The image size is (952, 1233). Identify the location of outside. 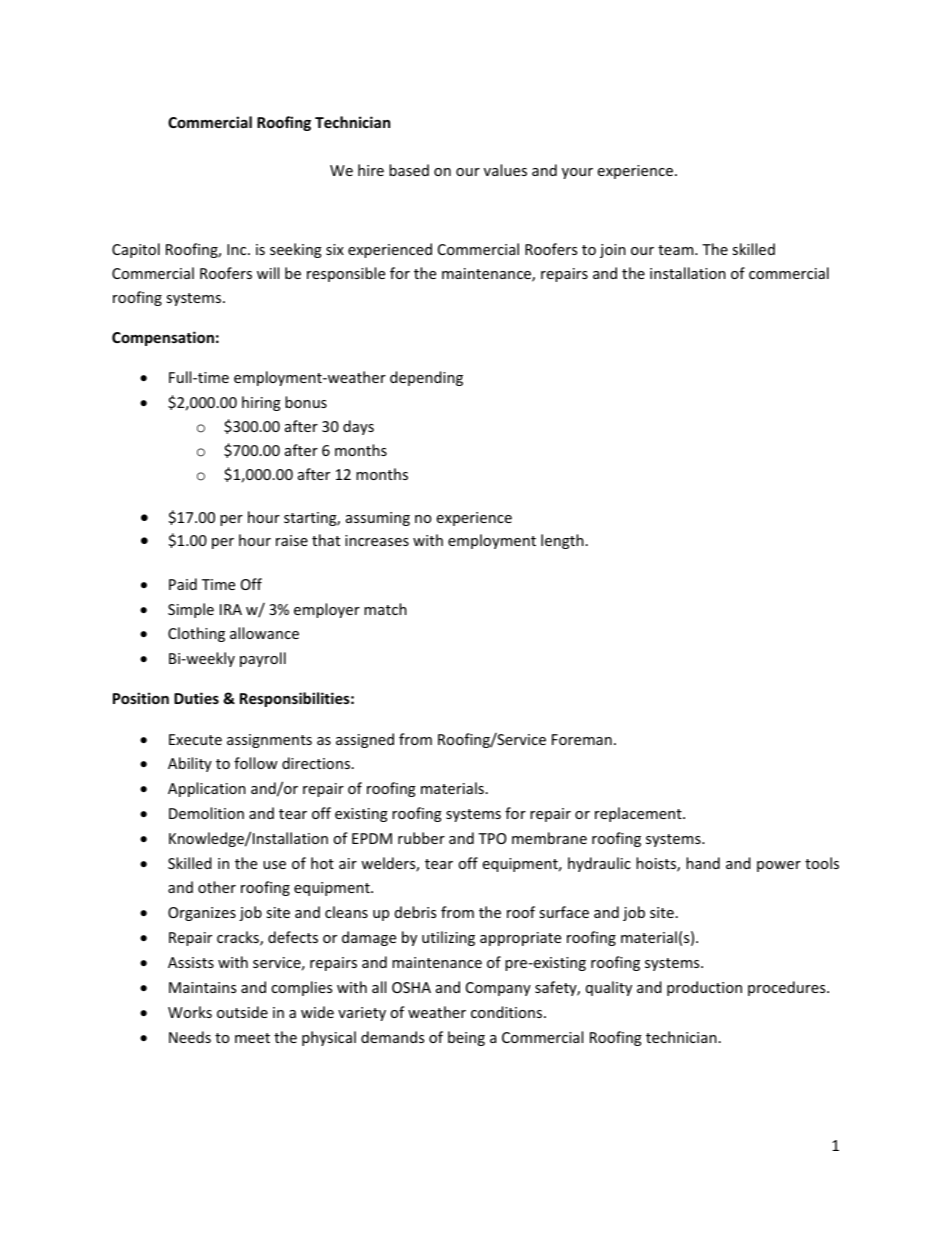
(242, 1012).
